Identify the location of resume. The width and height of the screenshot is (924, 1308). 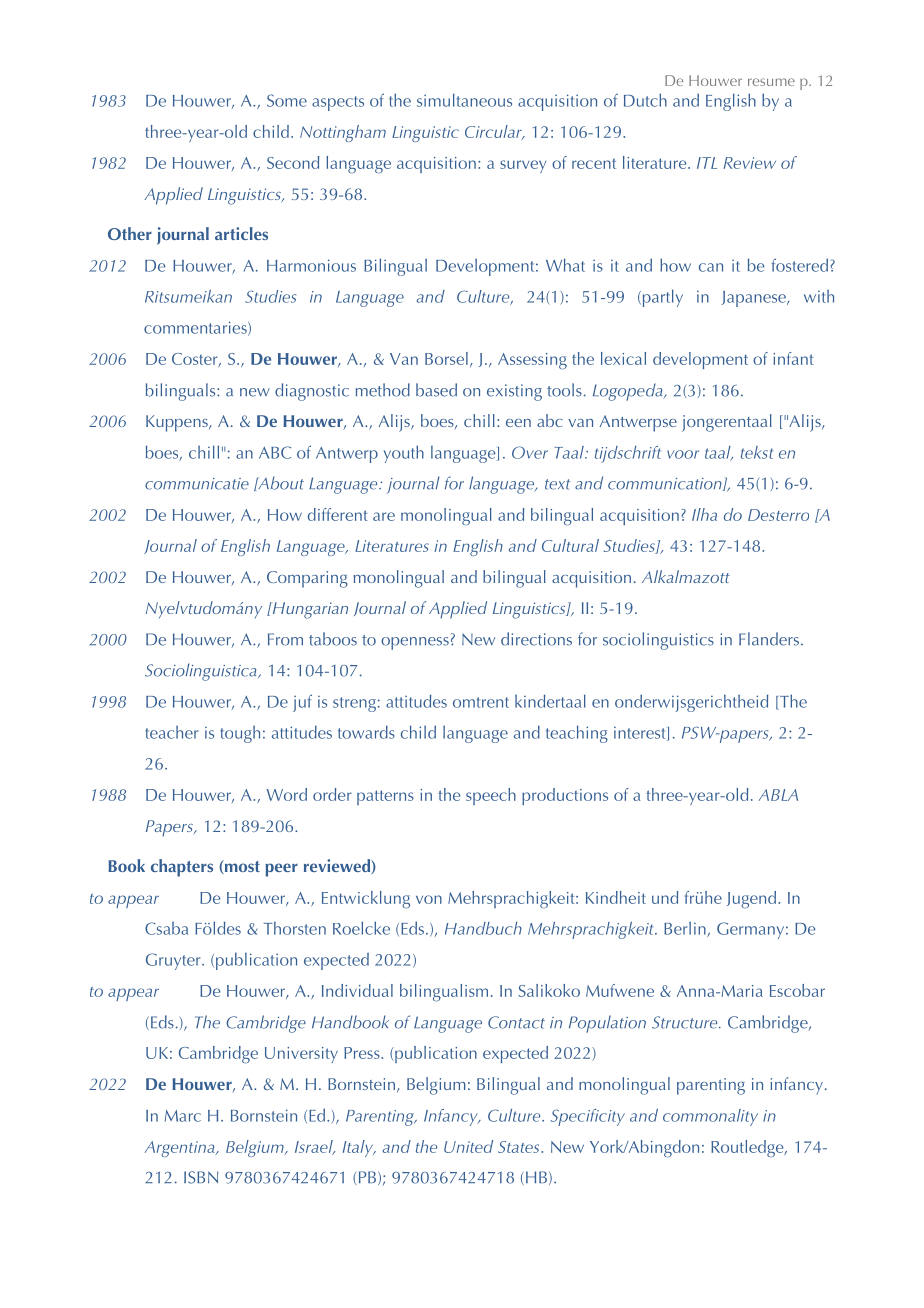
(771, 82).
